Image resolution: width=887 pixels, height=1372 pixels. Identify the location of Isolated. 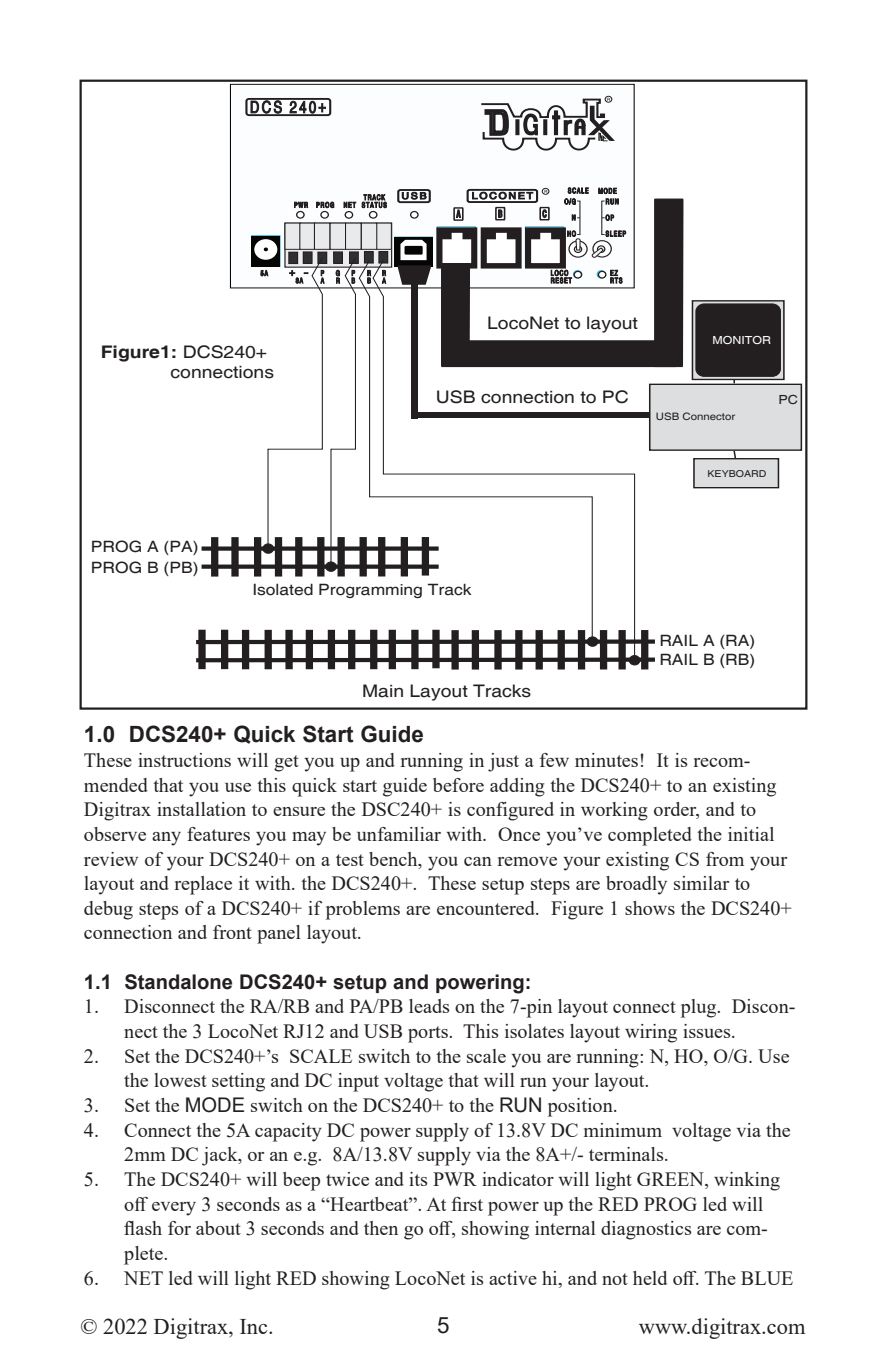
(283, 589).
